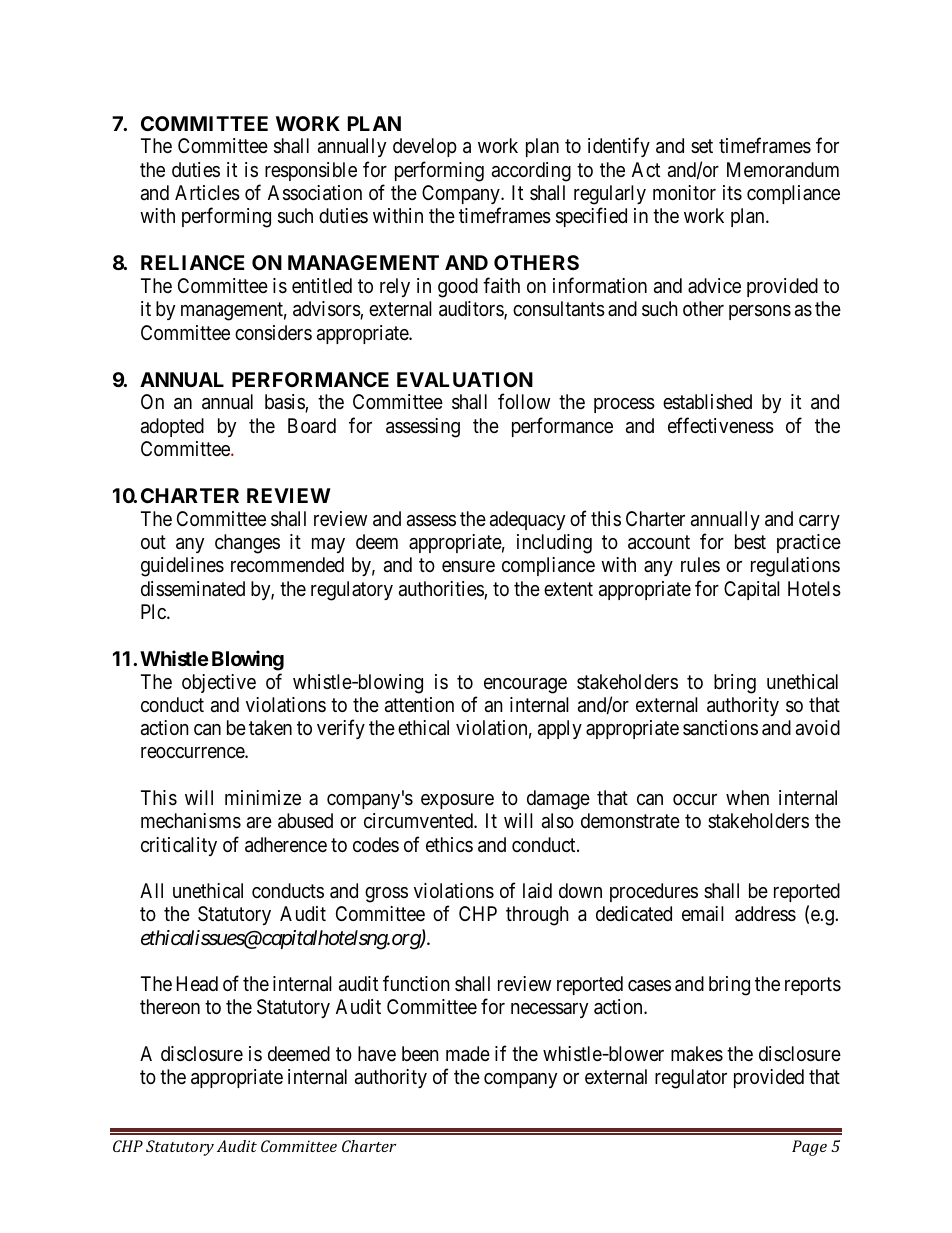  Describe the element at coordinates (537, 891) in the screenshot. I see `laid` at that location.
